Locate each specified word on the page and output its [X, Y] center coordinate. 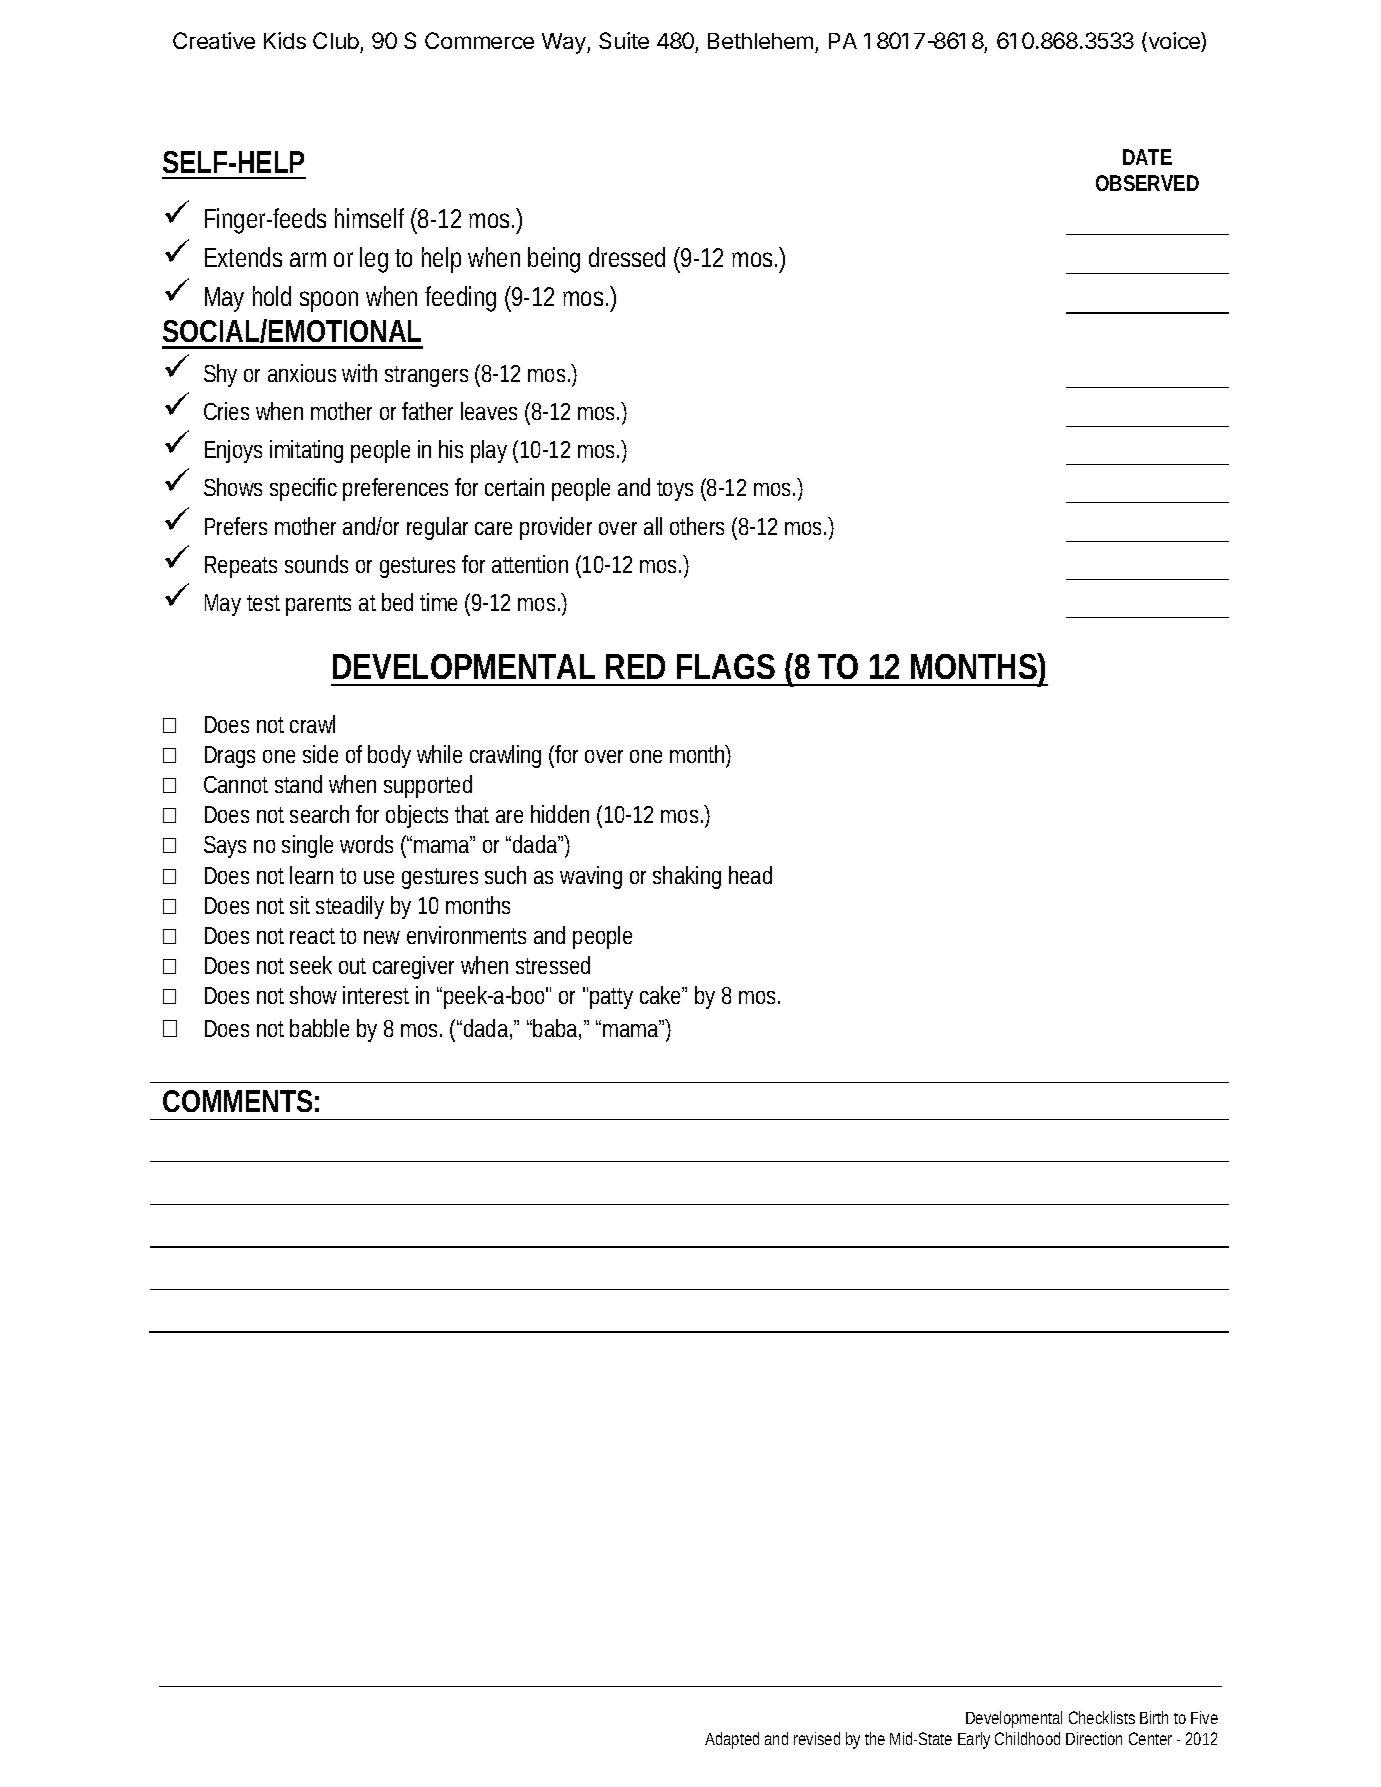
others [697, 526]
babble [319, 1028]
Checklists [1102, 1717]
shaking [687, 877]
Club [336, 40]
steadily [350, 907]
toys [675, 490]
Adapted [732, 1740]
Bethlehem [760, 41]
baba [555, 1028]
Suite [624, 40]
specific [303, 489]
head [750, 875]
